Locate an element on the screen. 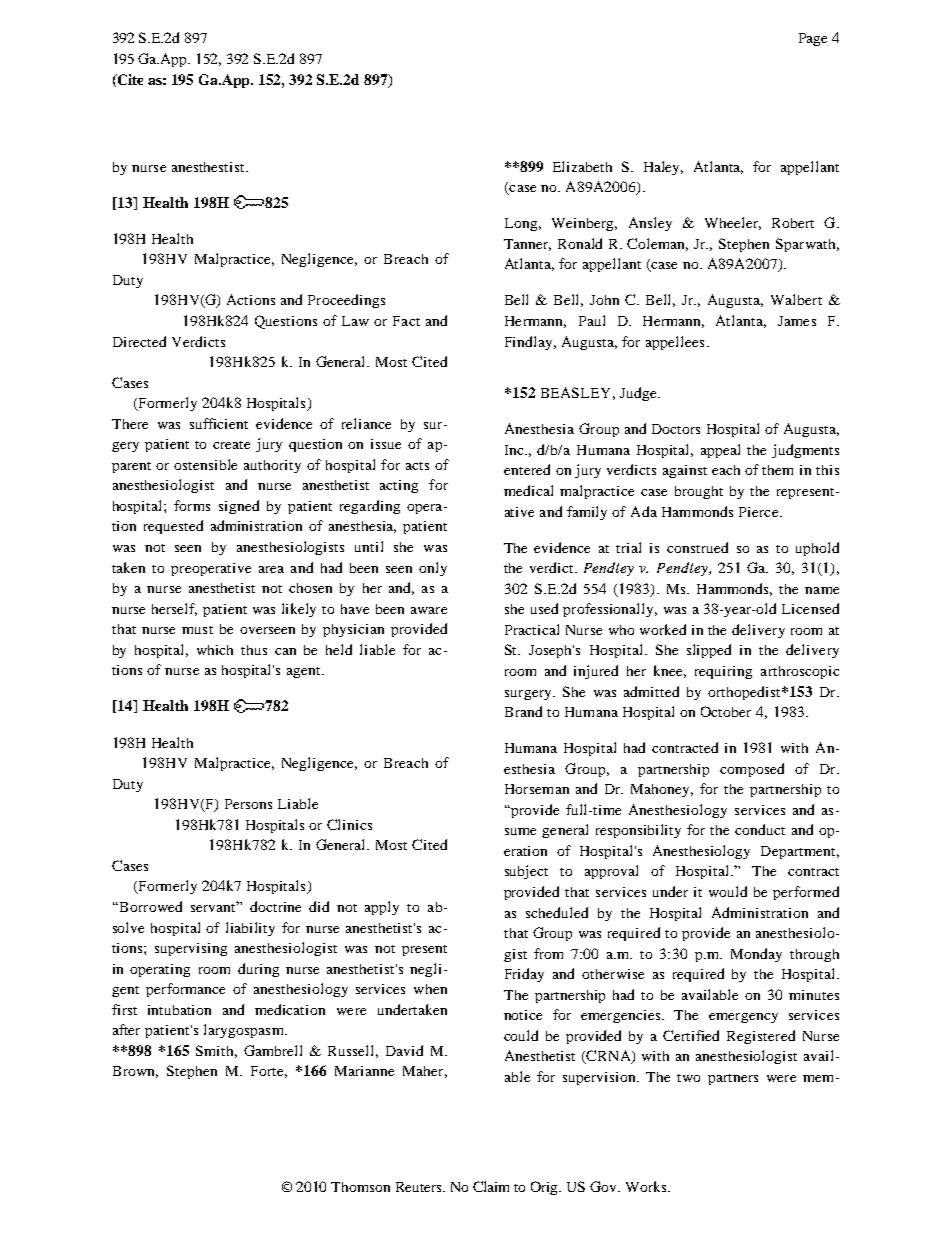  Proceedings is located at coordinates (346, 301).
